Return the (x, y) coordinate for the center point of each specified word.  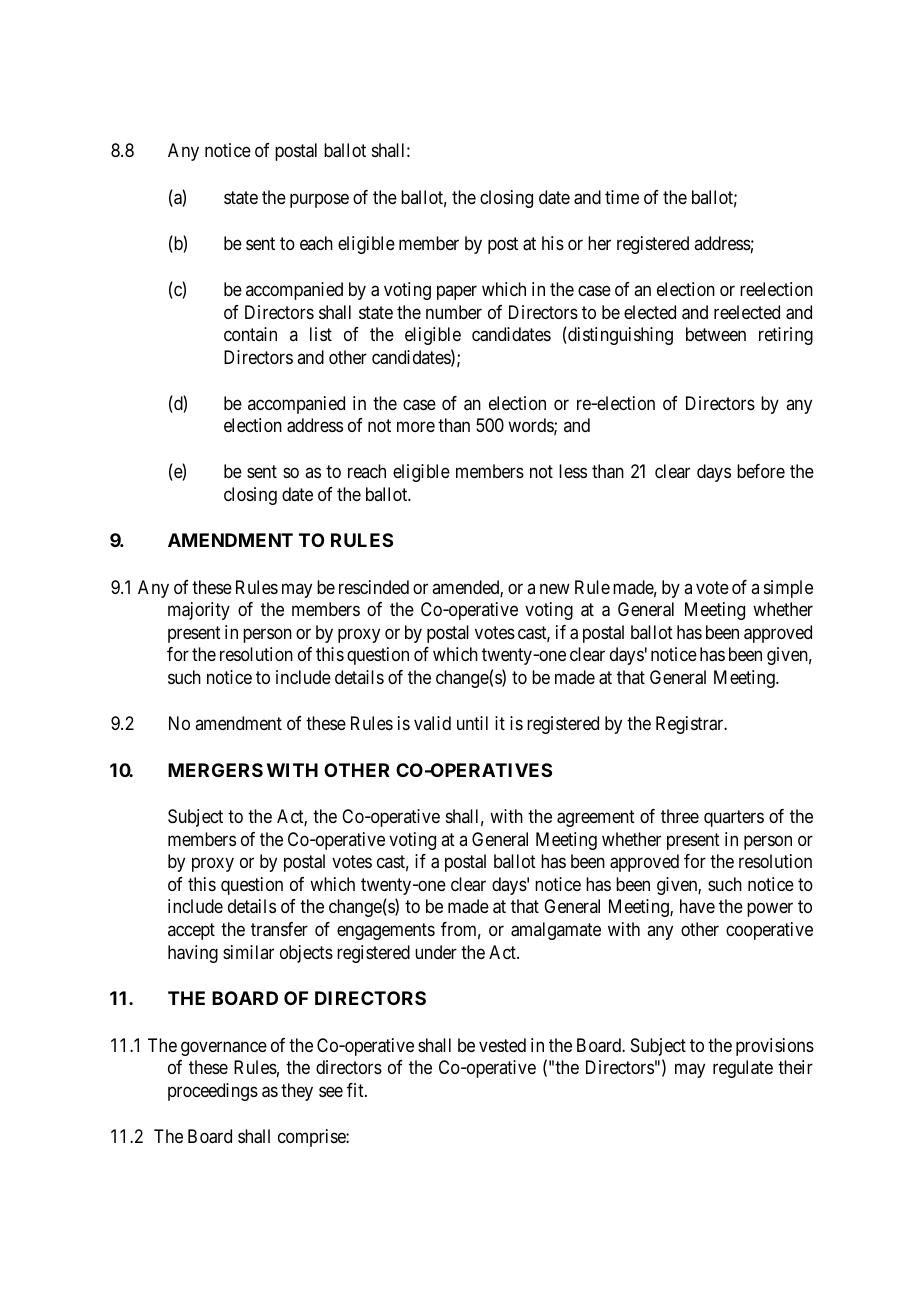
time (622, 197)
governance (224, 1048)
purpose (319, 200)
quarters (734, 818)
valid (432, 723)
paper (457, 292)
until (472, 723)
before (761, 471)
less (573, 471)
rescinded (374, 587)
